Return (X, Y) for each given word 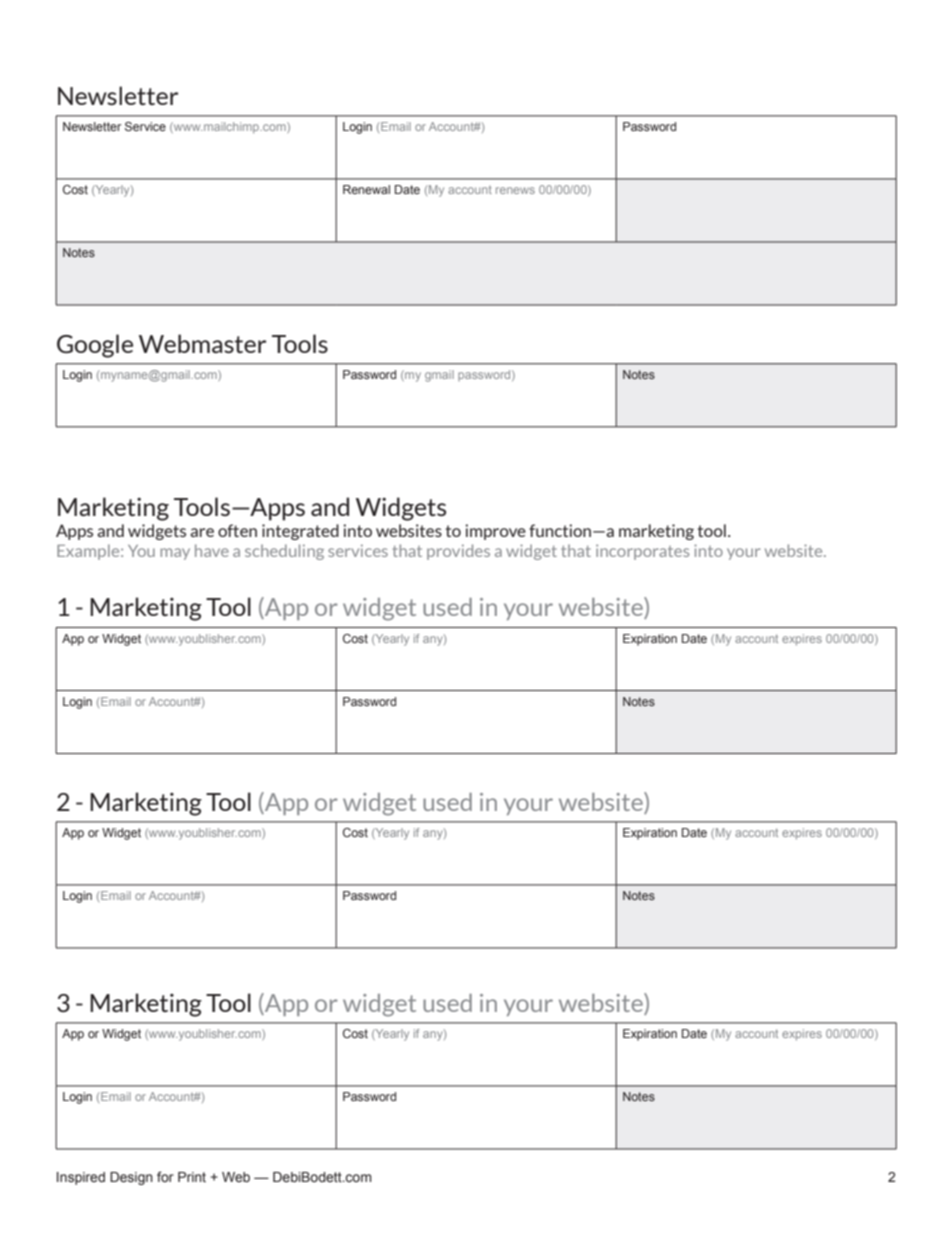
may (175, 554)
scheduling (284, 552)
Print (192, 1177)
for (165, 1176)
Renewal (366, 189)
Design (131, 1178)
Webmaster (202, 343)
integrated (300, 532)
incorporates (642, 552)
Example (89, 552)
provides (458, 552)
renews (515, 190)
